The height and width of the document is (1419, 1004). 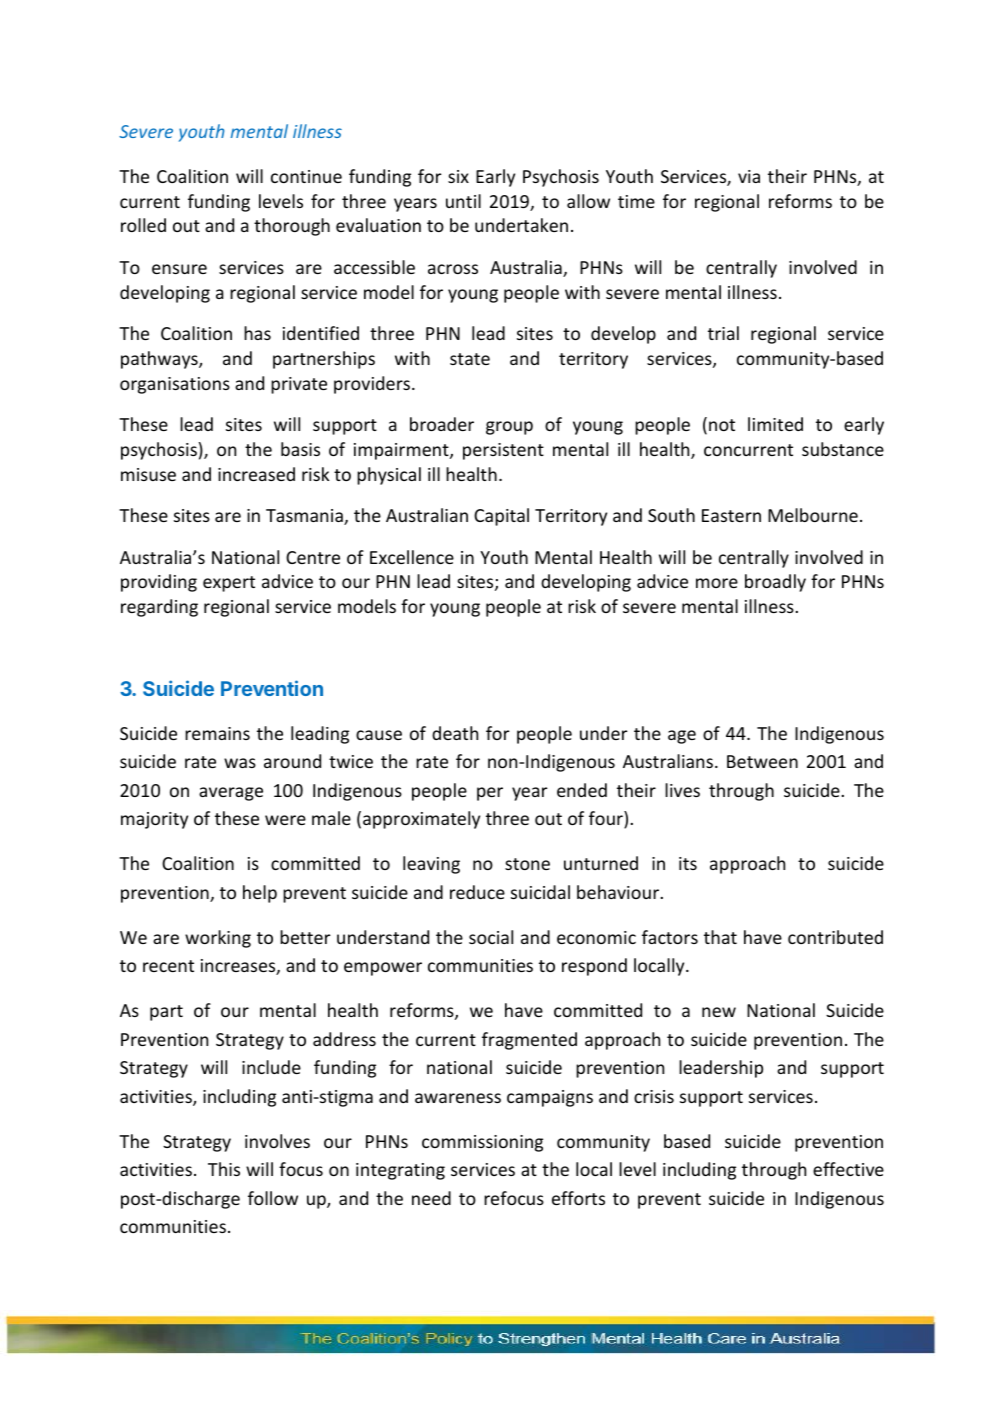 What do you see at coordinates (217, 733) in the document?
I see `remains` at bounding box center [217, 733].
